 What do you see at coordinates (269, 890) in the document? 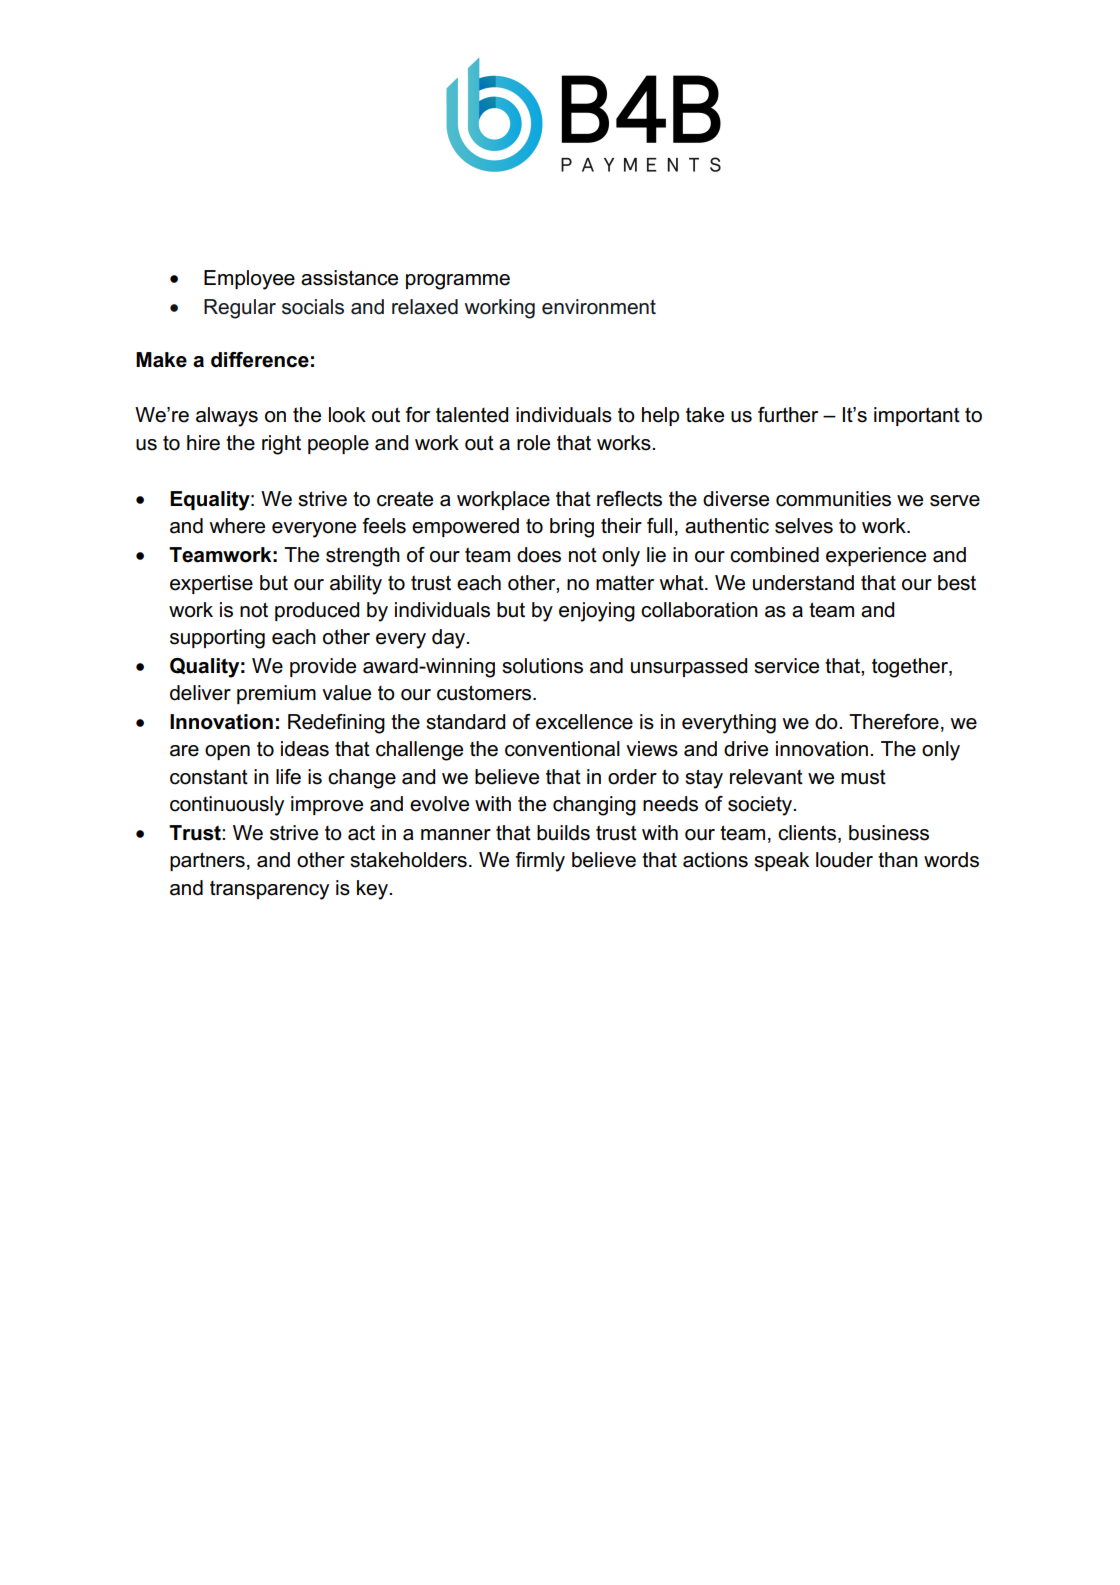
I see `transparency` at bounding box center [269, 890].
